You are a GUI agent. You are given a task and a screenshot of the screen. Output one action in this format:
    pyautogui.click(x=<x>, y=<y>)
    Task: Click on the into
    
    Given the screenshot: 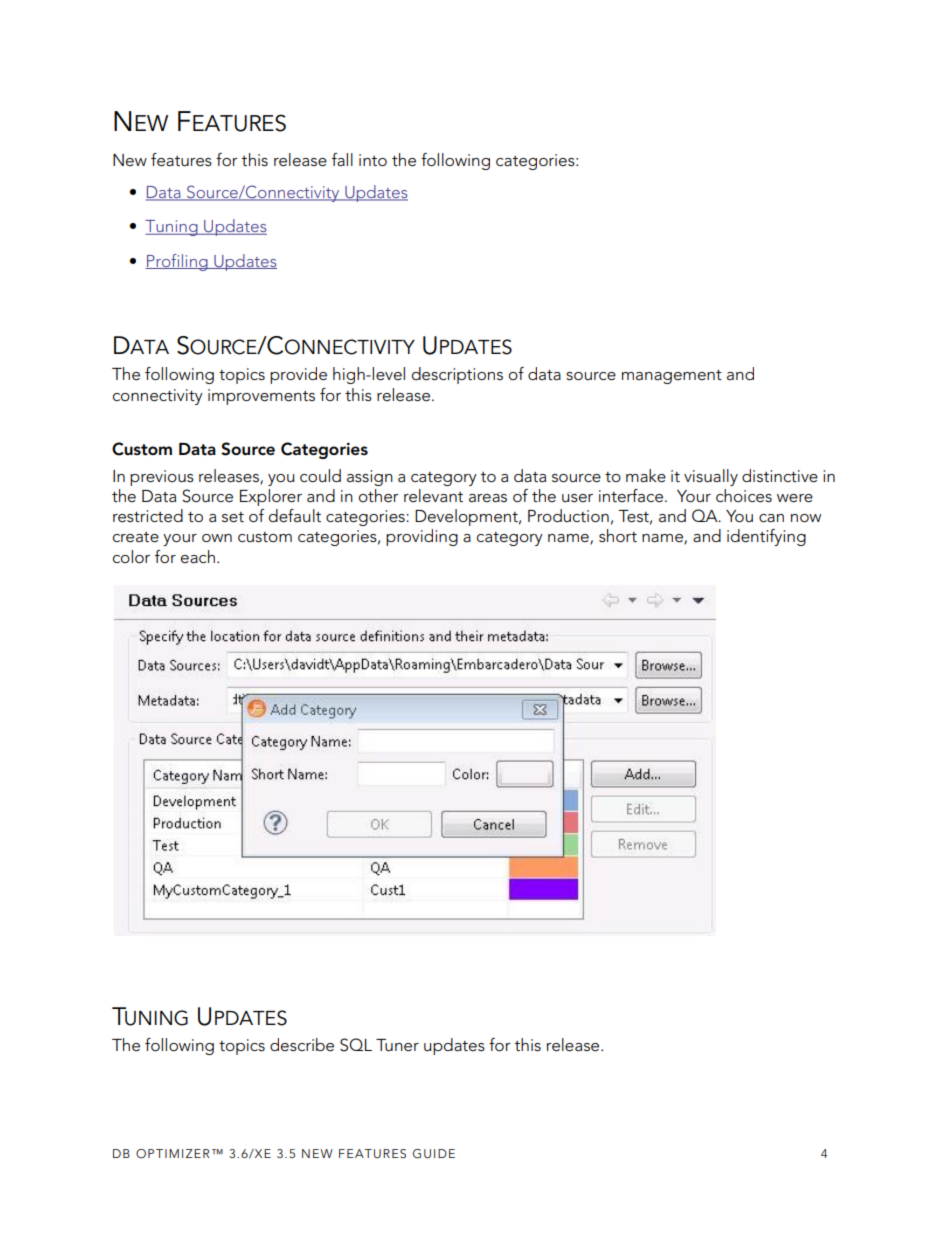 What is the action you would take?
    pyautogui.click(x=373, y=160)
